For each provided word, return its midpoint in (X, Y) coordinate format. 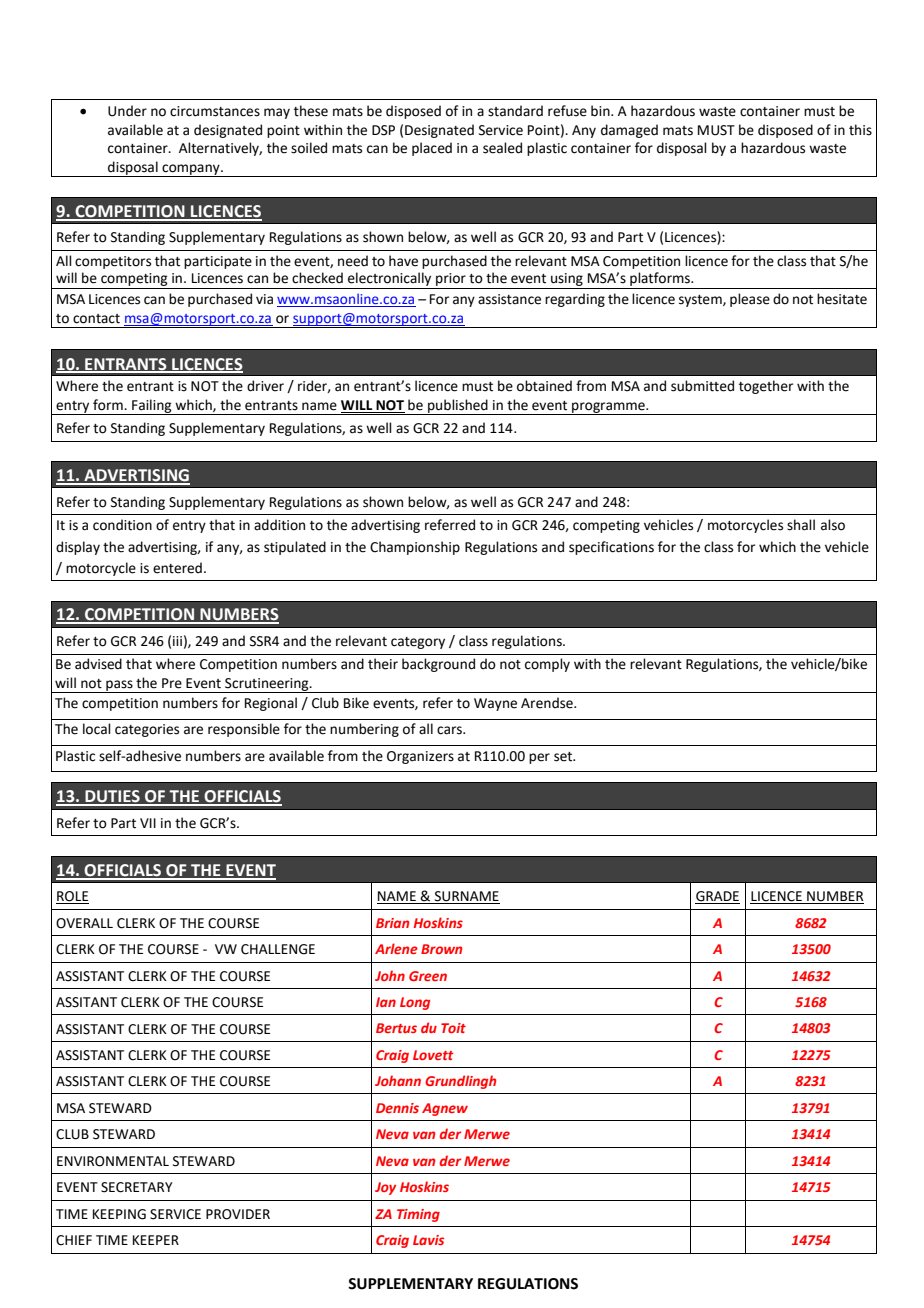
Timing (418, 1215)
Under (127, 111)
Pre (172, 683)
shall (801, 525)
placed (432, 149)
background (438, 665)
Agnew (445, 1109)
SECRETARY (136, 1187)
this (860, 130)
